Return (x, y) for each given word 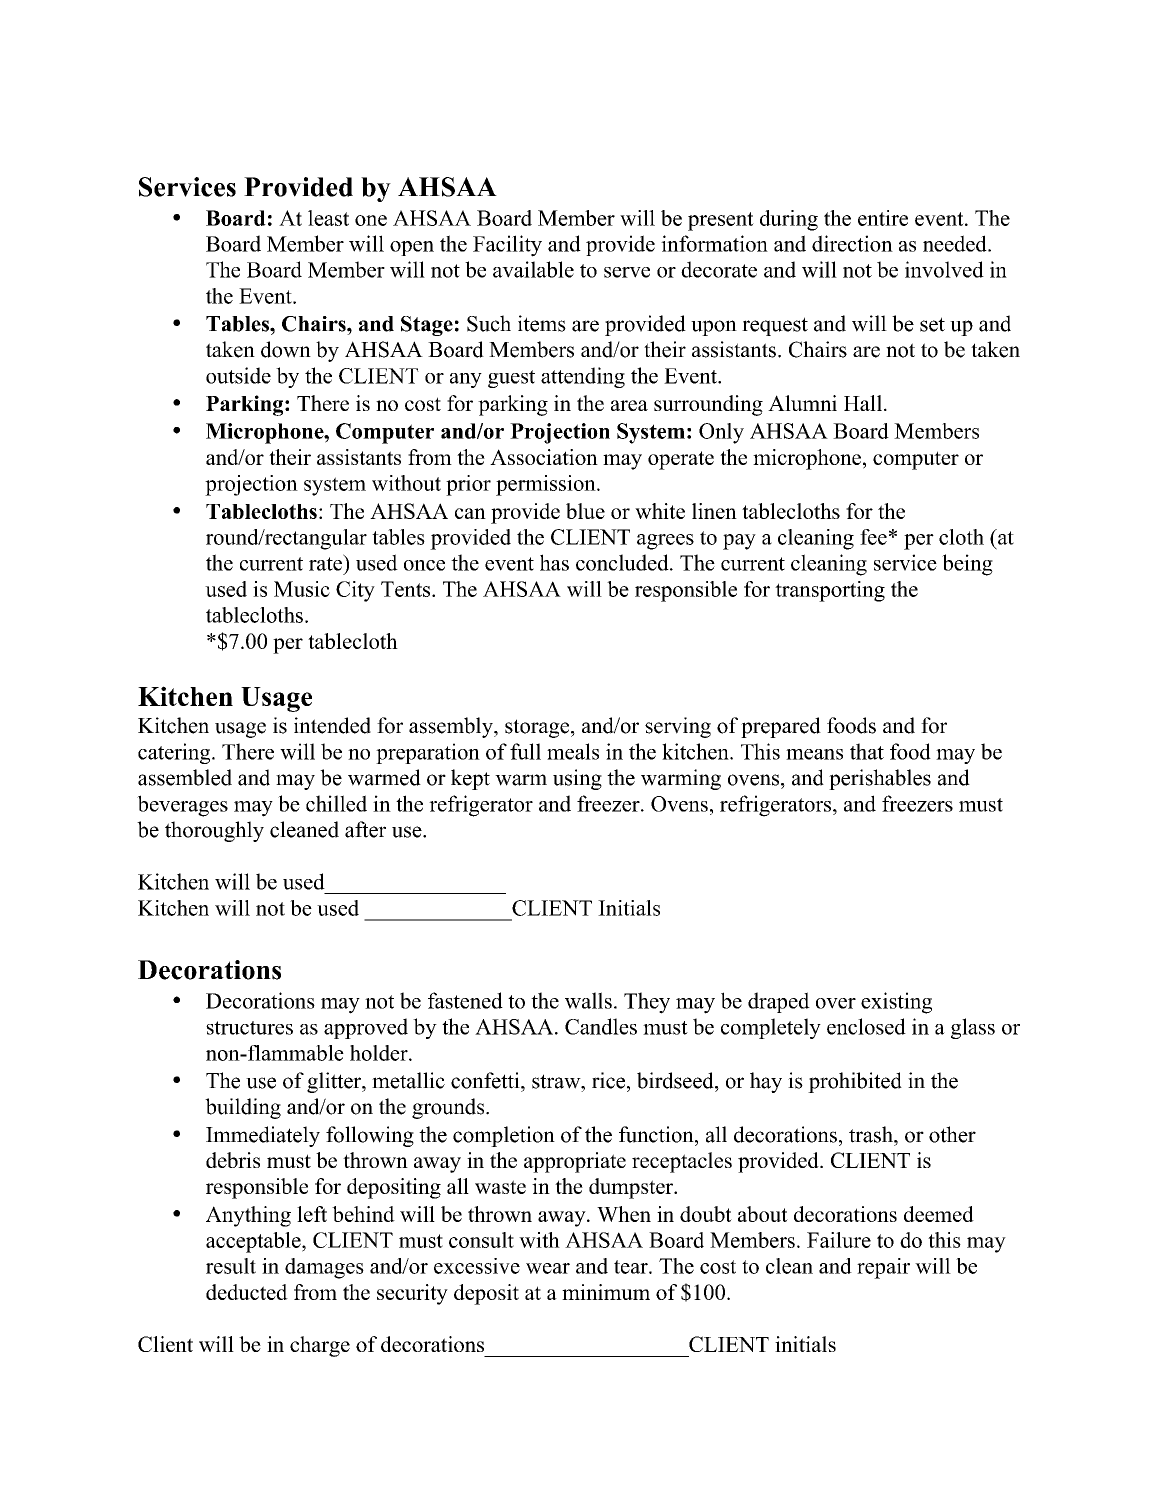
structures (249, 1028)
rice (610, 1080)
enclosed (866, 1026)
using (577, 779)
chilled (336, 803)
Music (302, 589)
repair (883, 1268)
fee (873, 537)
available (533, 269)
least (328, 218)
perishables (880, 779)
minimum (606, 1292)
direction (852, 243)
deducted (247, 1292)
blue (585, 511)
